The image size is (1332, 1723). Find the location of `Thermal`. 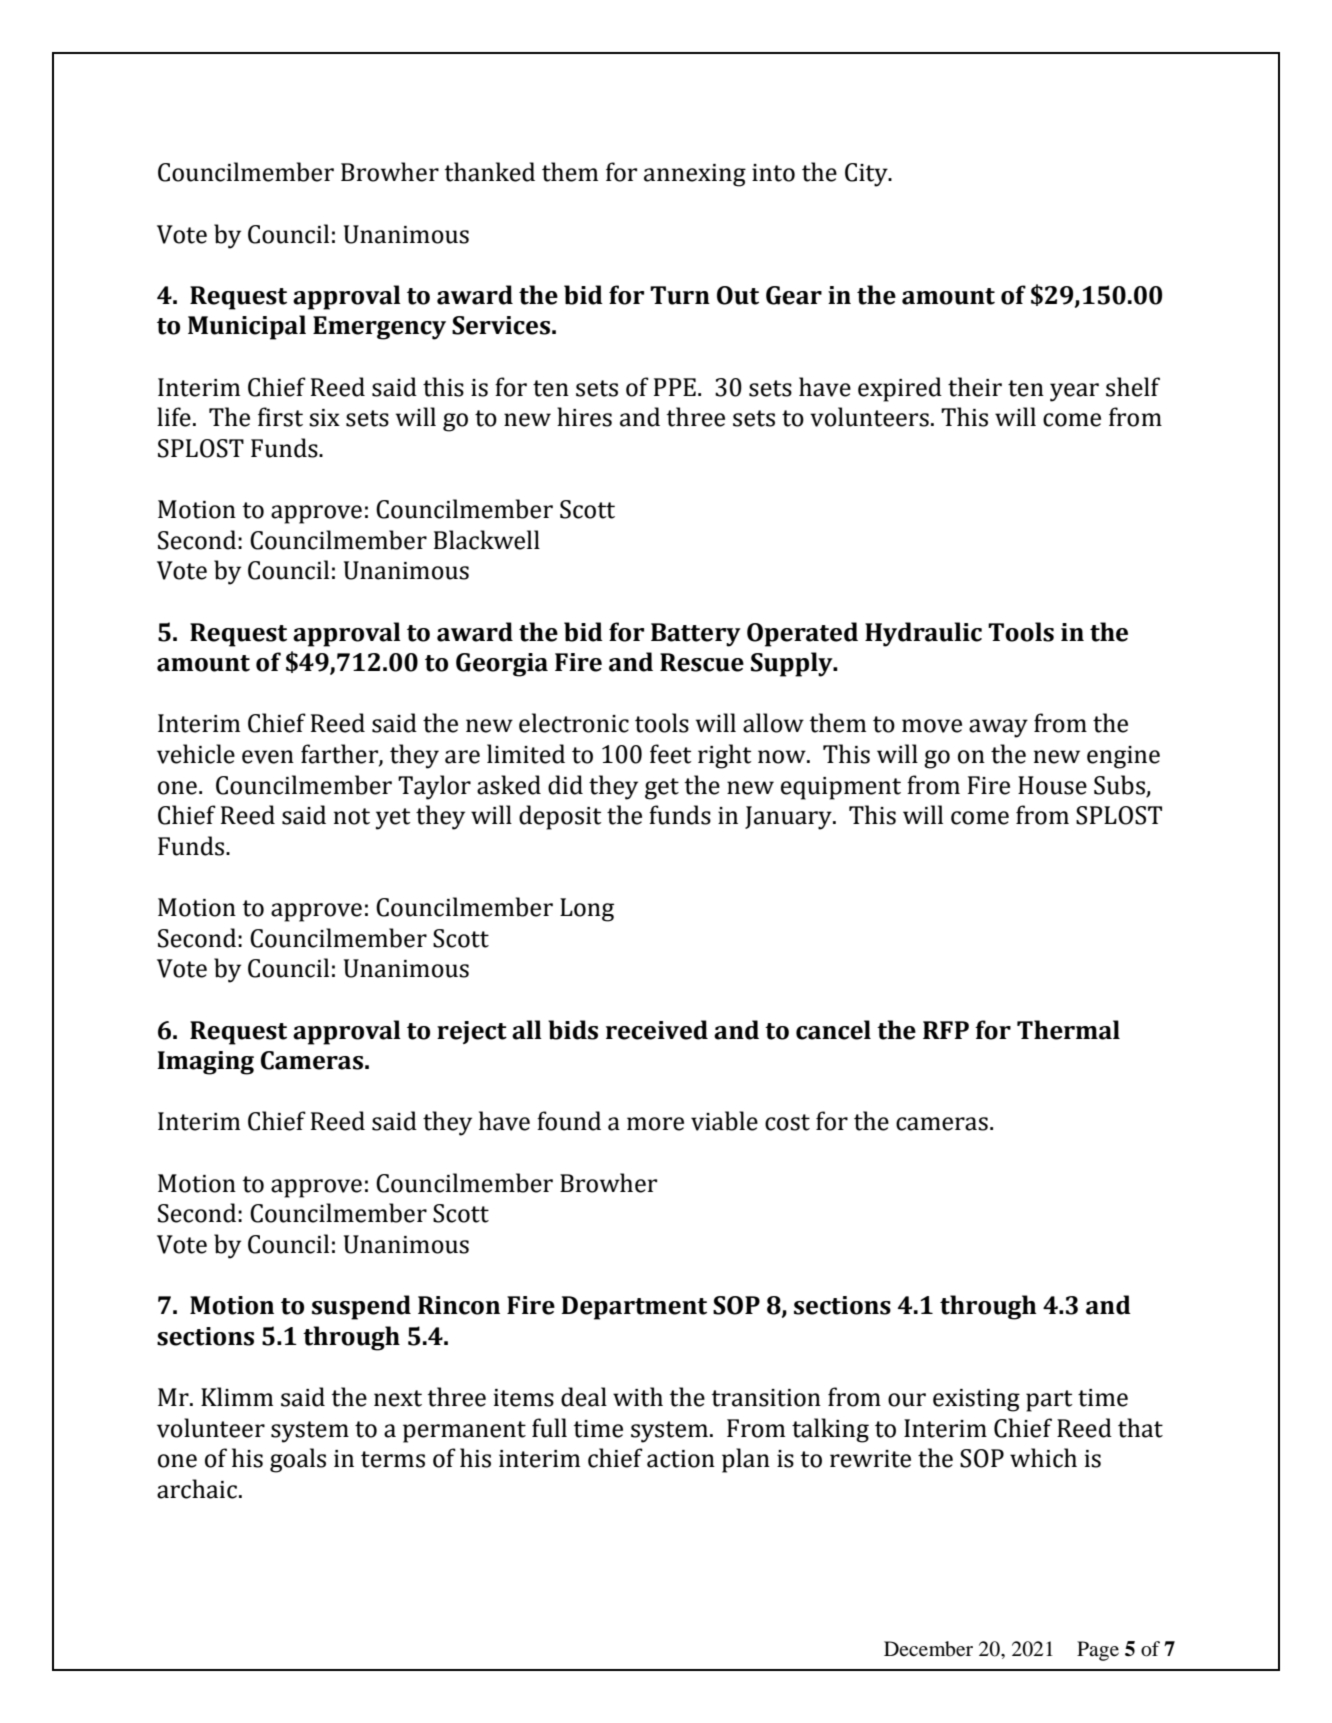

Thermal is located at coordinates (1068, 1030).
